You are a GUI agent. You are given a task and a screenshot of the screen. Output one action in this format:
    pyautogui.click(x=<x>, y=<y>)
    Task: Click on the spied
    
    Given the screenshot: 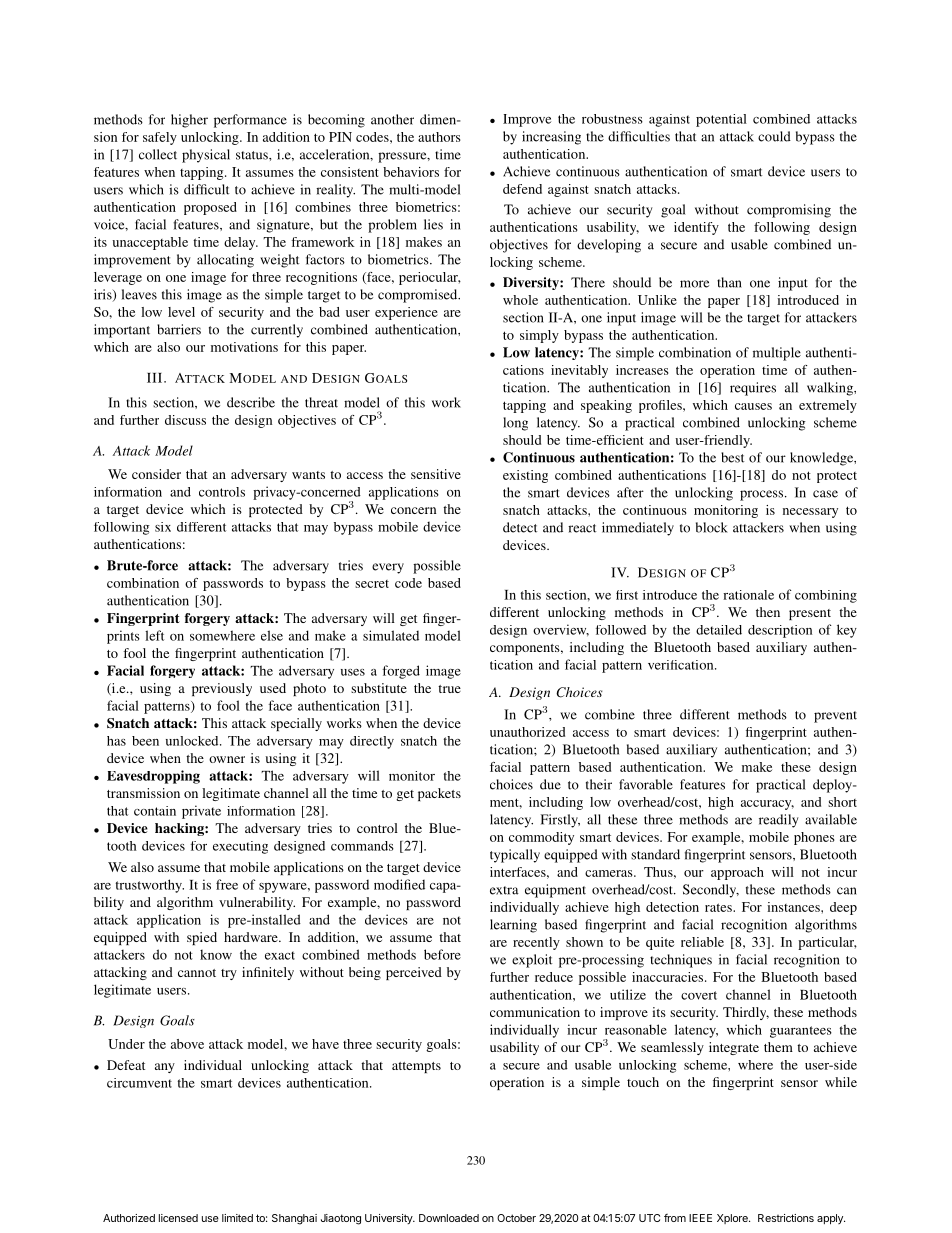 What is the action you would take?
    pyautogui.click(x=202, y=938)
